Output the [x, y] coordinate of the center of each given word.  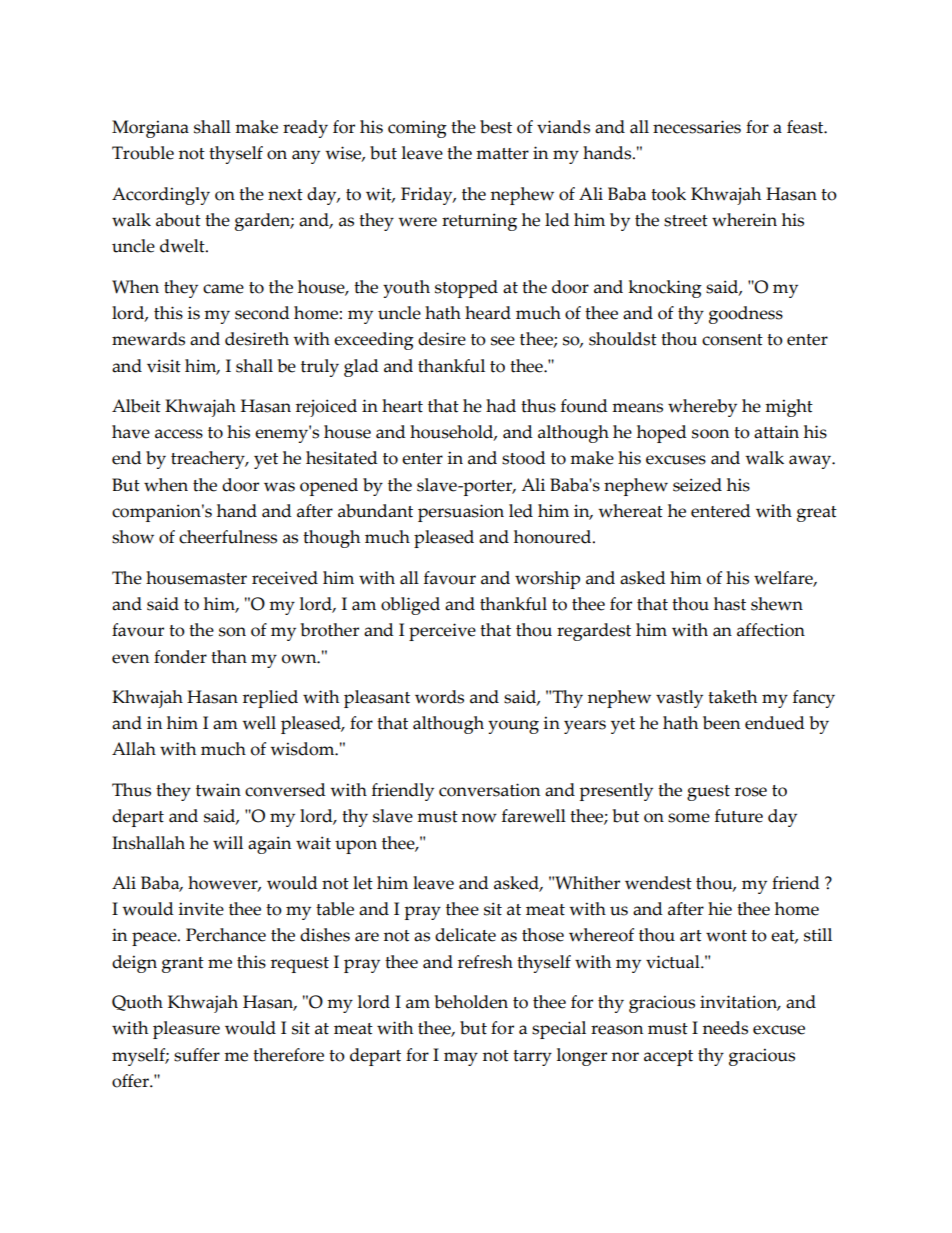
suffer [197, 1055]
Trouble [143, 153]
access [179, 434]
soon [710, 434]
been [721, 723]
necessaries [697, 127]
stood [524, 458]
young [513, 727]
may [461, 1059]
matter [502, 154]
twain [218, 790]
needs [725, 1028]
